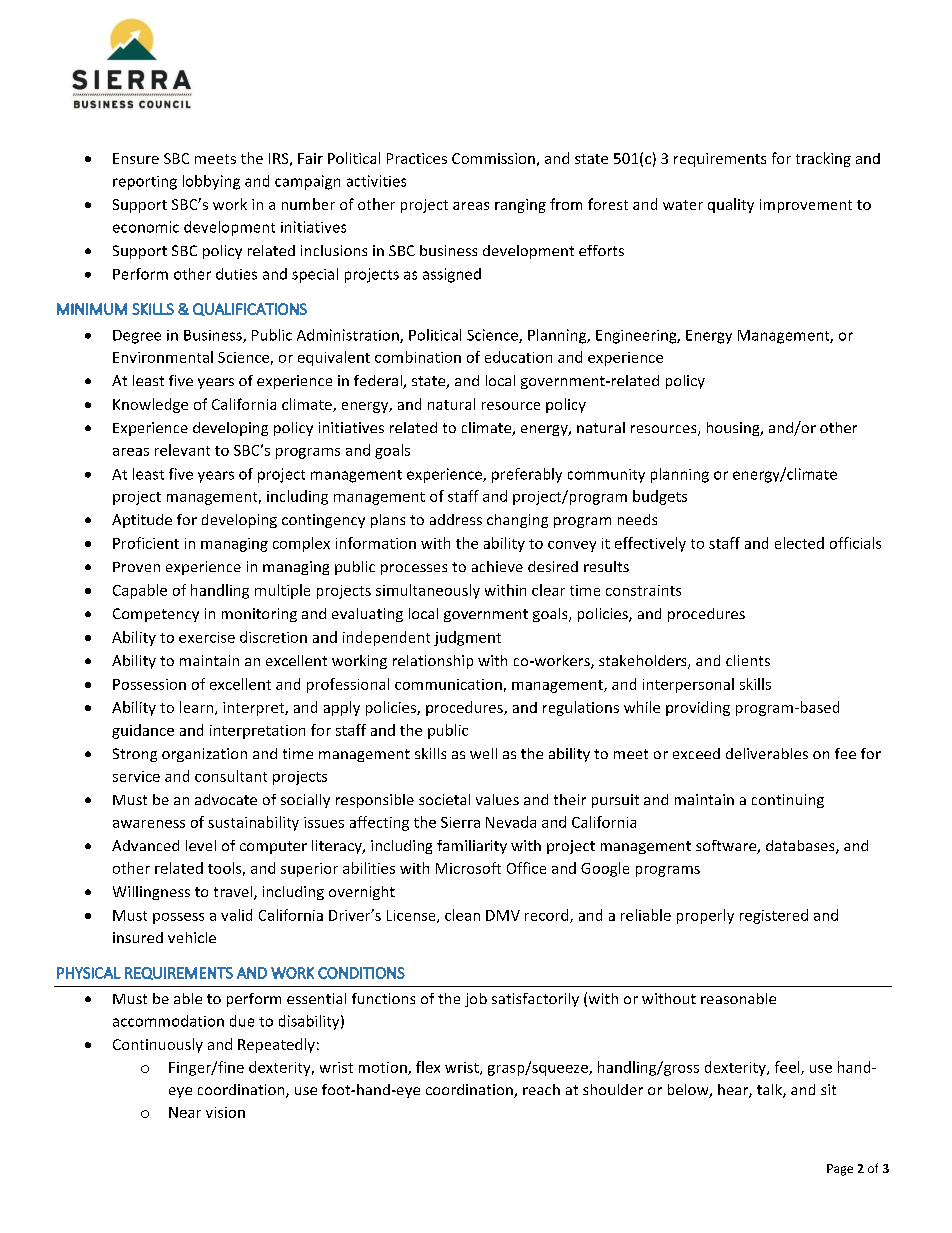 Image resolution: width=952 pixels, height=1233 pixels. Describe the element at coordinates (840, 1170) in the screenshot. I see `Page` at that location.
